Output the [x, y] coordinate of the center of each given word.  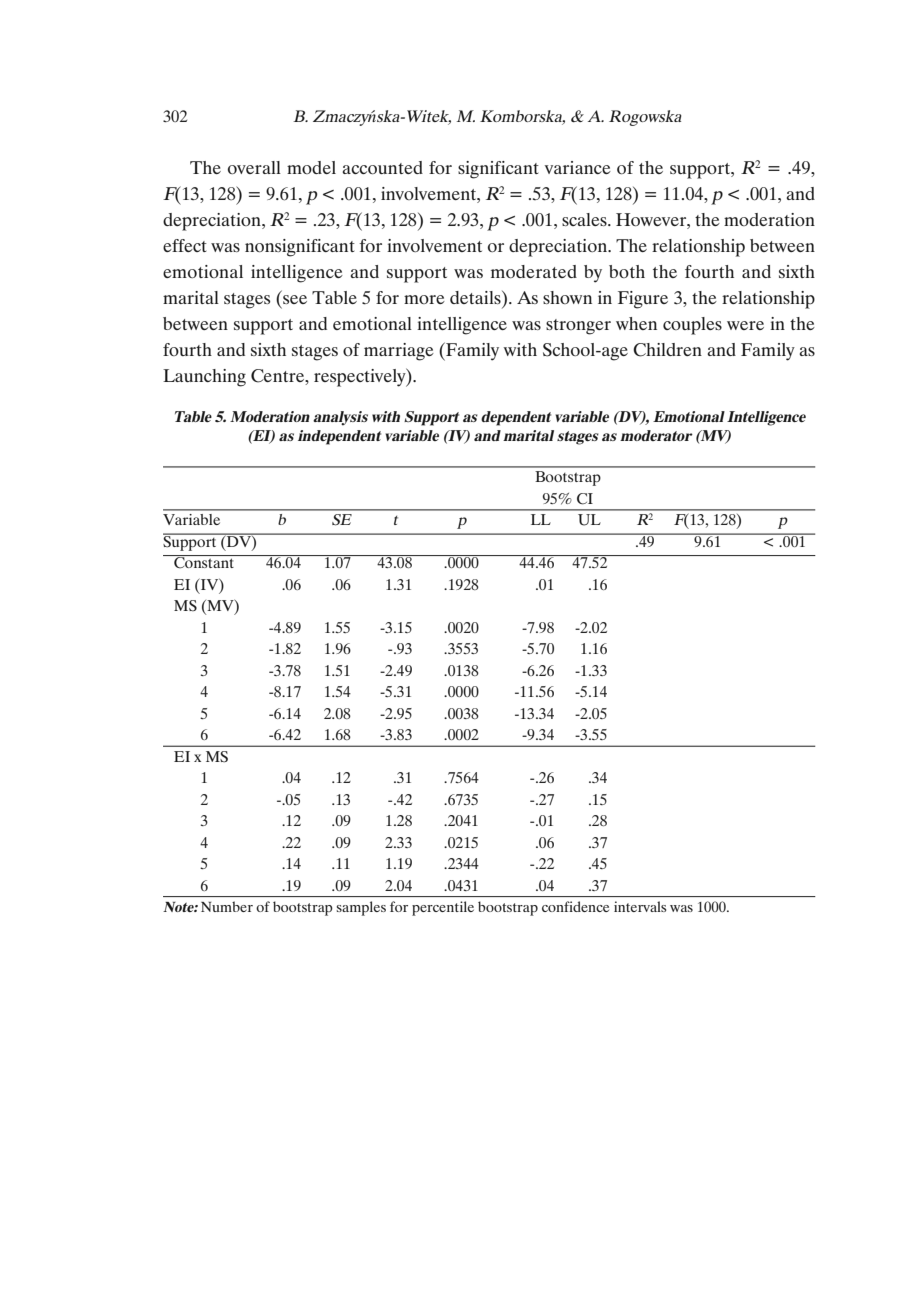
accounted [382, 167]
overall [254, 167]
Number [227, 906]
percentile [443, 908]
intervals [640, 906]
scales [585, 219]
